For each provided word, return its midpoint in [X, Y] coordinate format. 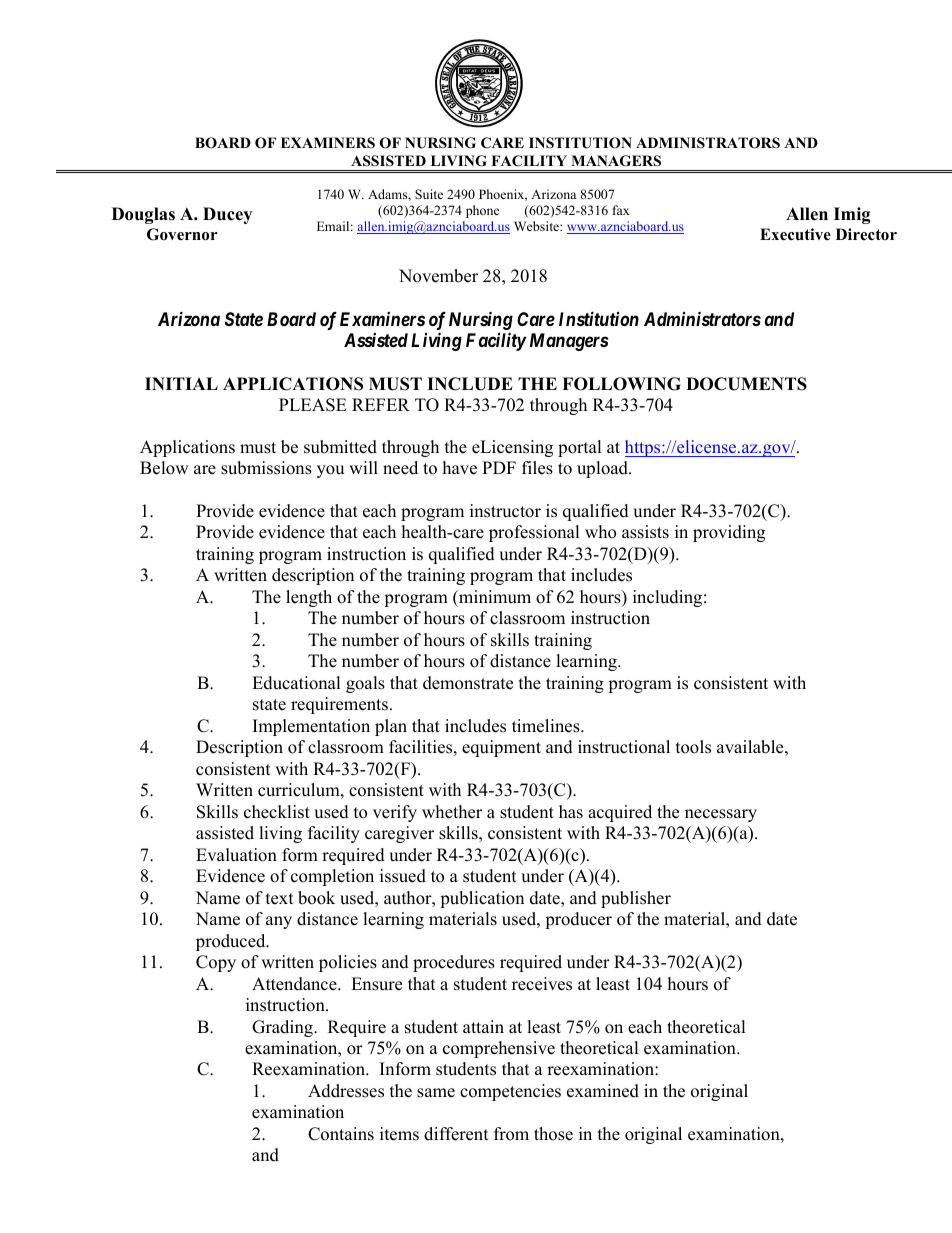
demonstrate [468, 683]
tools [693, 747]
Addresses [346, 1091]
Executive [795, 234]
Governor [182, 234]
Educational [296, 683]
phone [483, 211]
